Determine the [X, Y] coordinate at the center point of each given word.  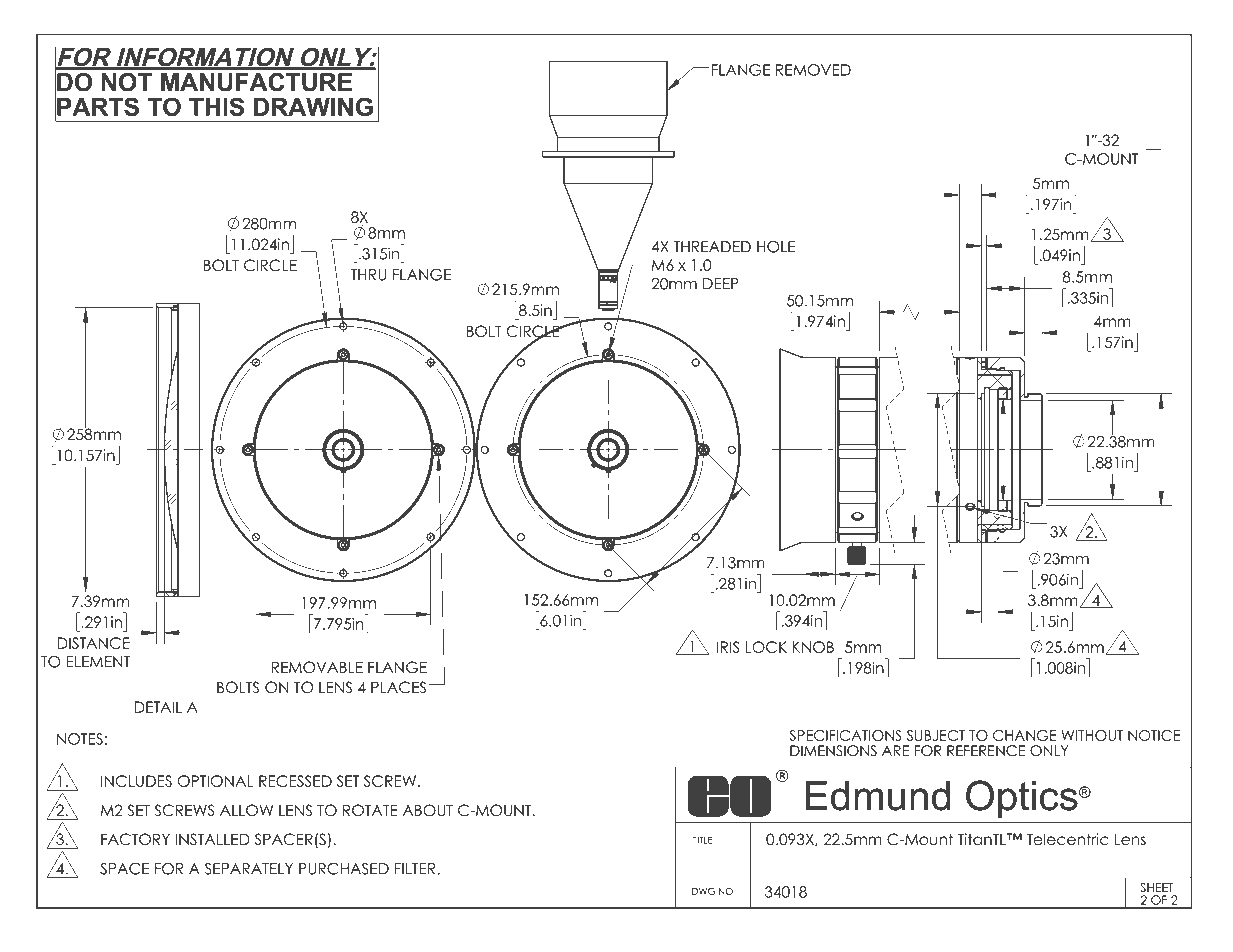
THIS [216, 106]
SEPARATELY [249, 869]
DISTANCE [94, 643]
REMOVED [813, 70]
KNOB [813, 647]
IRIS [728, 647]
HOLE [776, 247]
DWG [703, 891]
